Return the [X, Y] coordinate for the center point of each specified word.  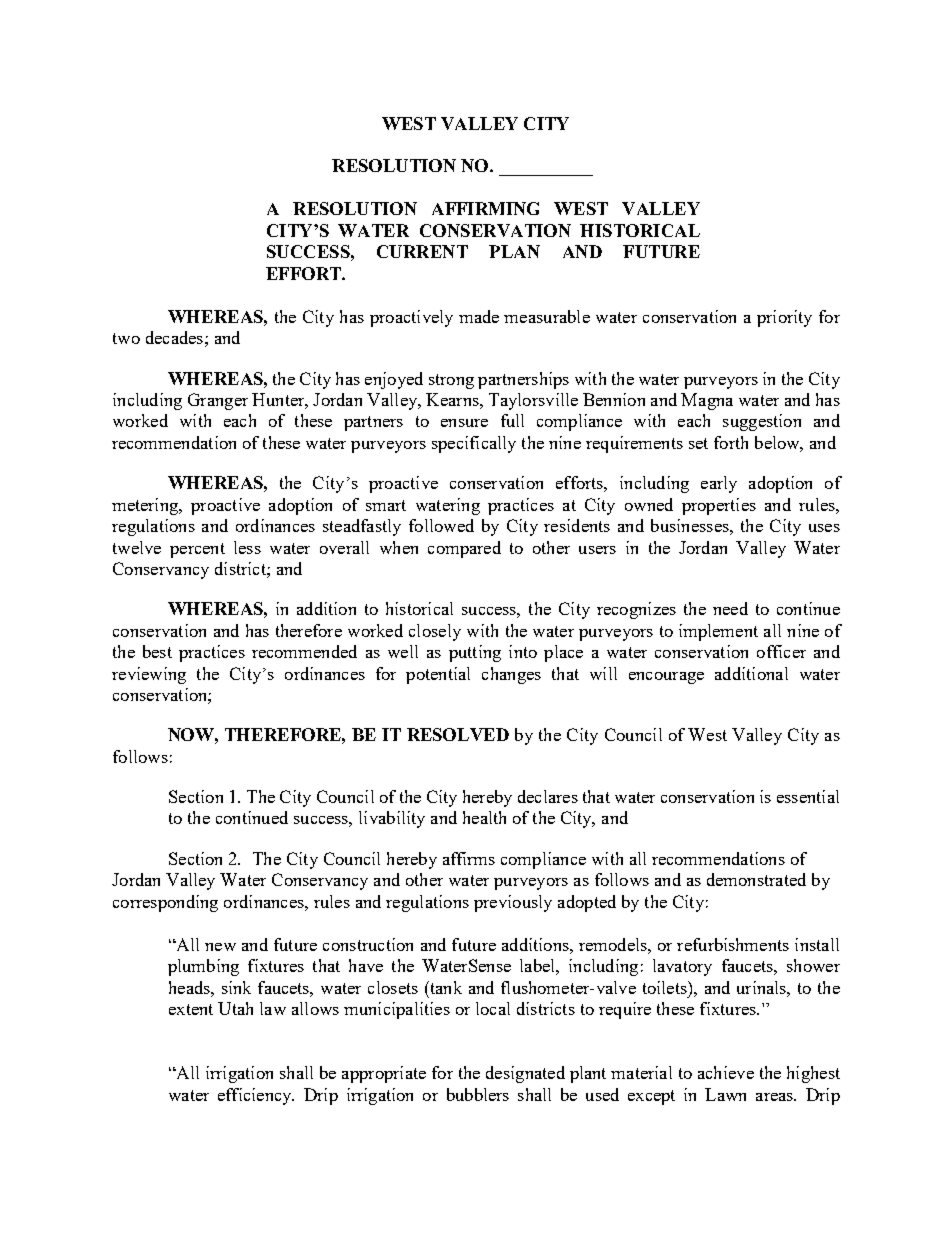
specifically [474, 444]
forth [731, 442]
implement [718, 632]
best [157, 651]
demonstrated [756, 879]
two [126, 338]
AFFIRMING [485, 208]
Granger [218, 401]
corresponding [165, 903]
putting [475, 653]
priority [784, 318]
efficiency [256, 1096]
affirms [469, 858]
